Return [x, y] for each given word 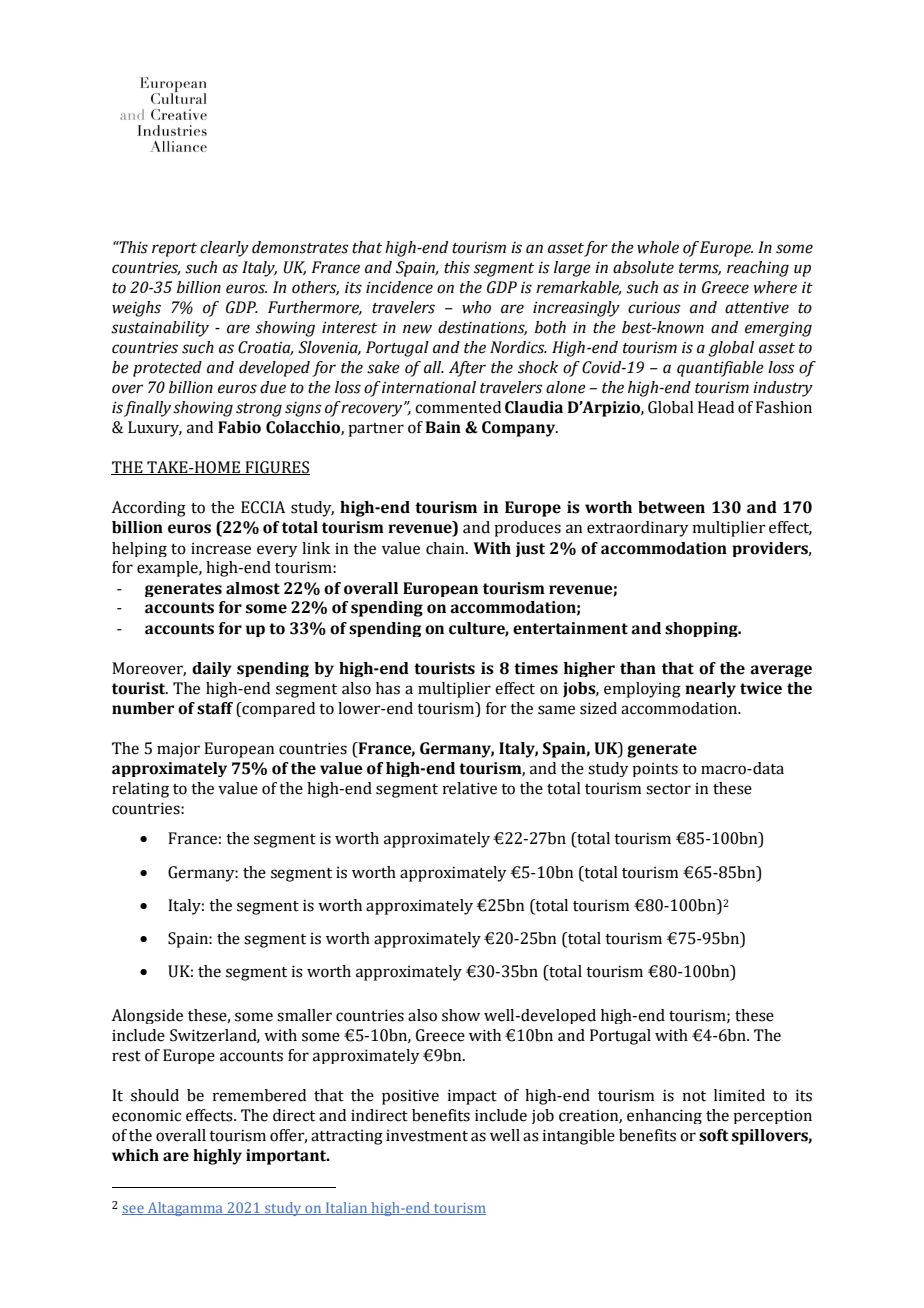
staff [215, 708]
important [287, 1157]
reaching [758, 269]
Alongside [147, 1016]
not [694, 1096]
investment [427, 1135]
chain [446, 548]
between [671, 507]
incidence [399, 287]
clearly [224, 249]
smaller [304, 1015]
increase [221, 548]
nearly [710, 690]
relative [469, 788]
